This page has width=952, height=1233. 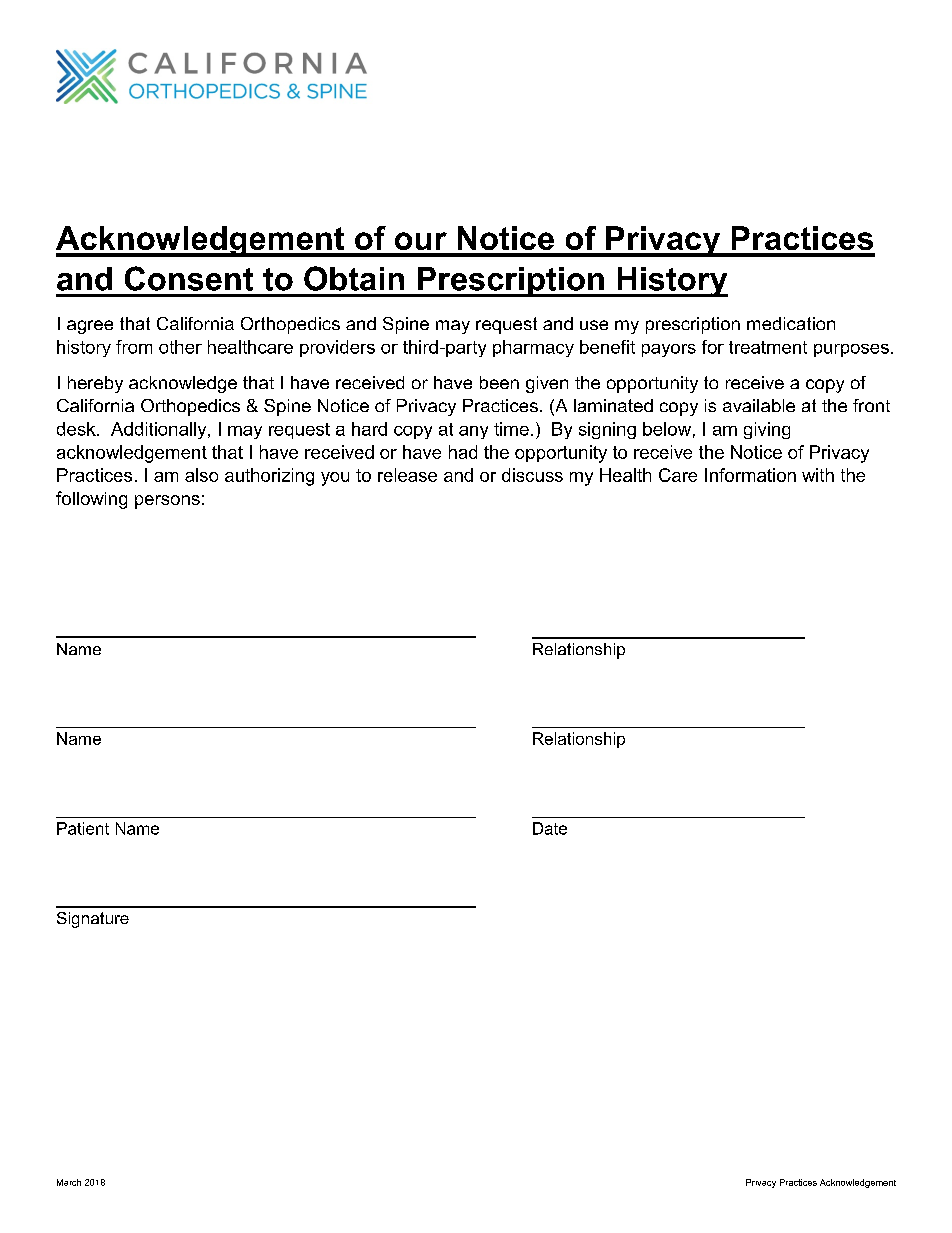 I want to click on pharmacy, so click(x=533, y=348).
